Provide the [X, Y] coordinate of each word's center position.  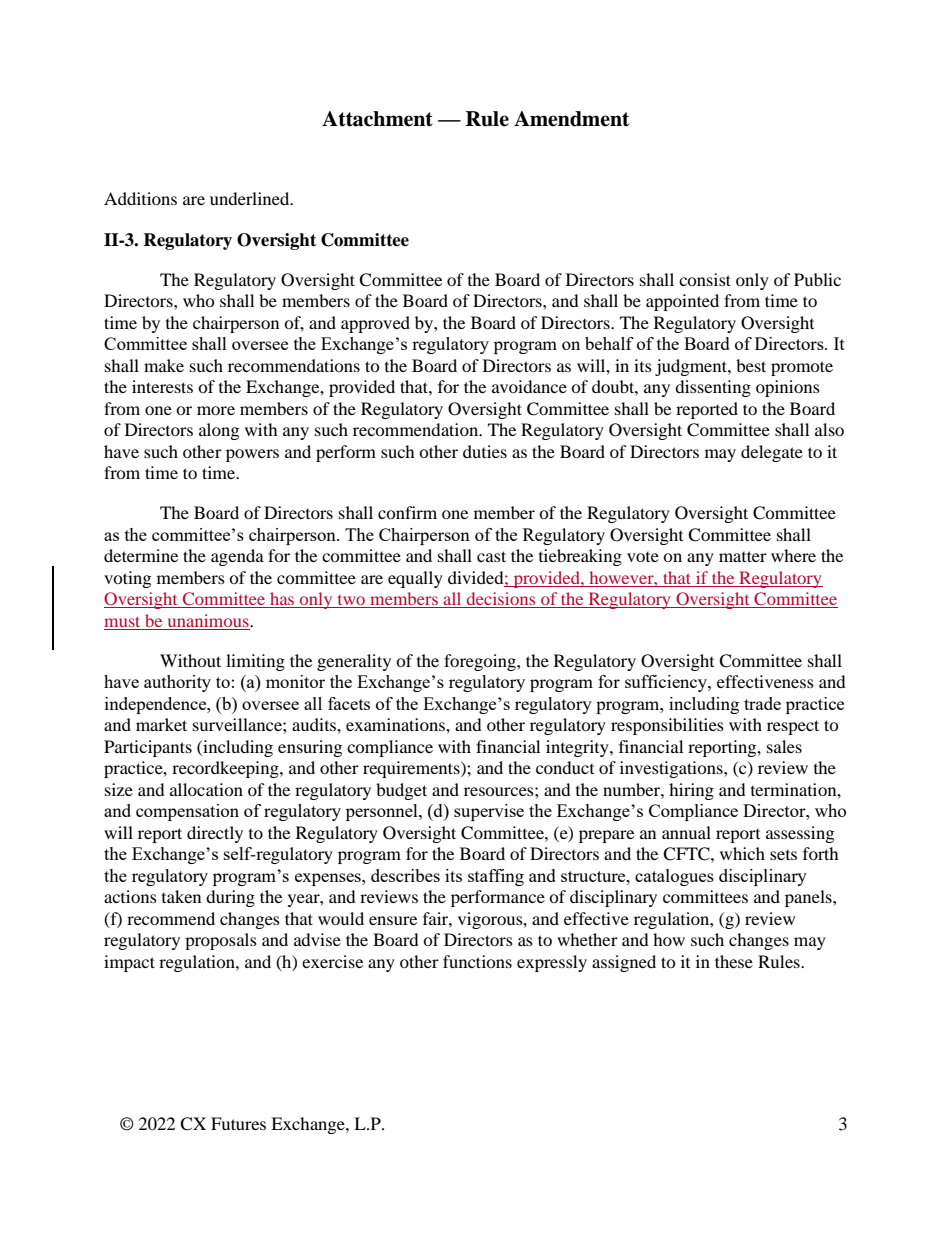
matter [743, 556]
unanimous [209, 620]
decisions [501, 600]
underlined [251, 198]
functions [477, 961]
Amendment [571, 119]
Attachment [377, 119]
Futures [238, 1123]
